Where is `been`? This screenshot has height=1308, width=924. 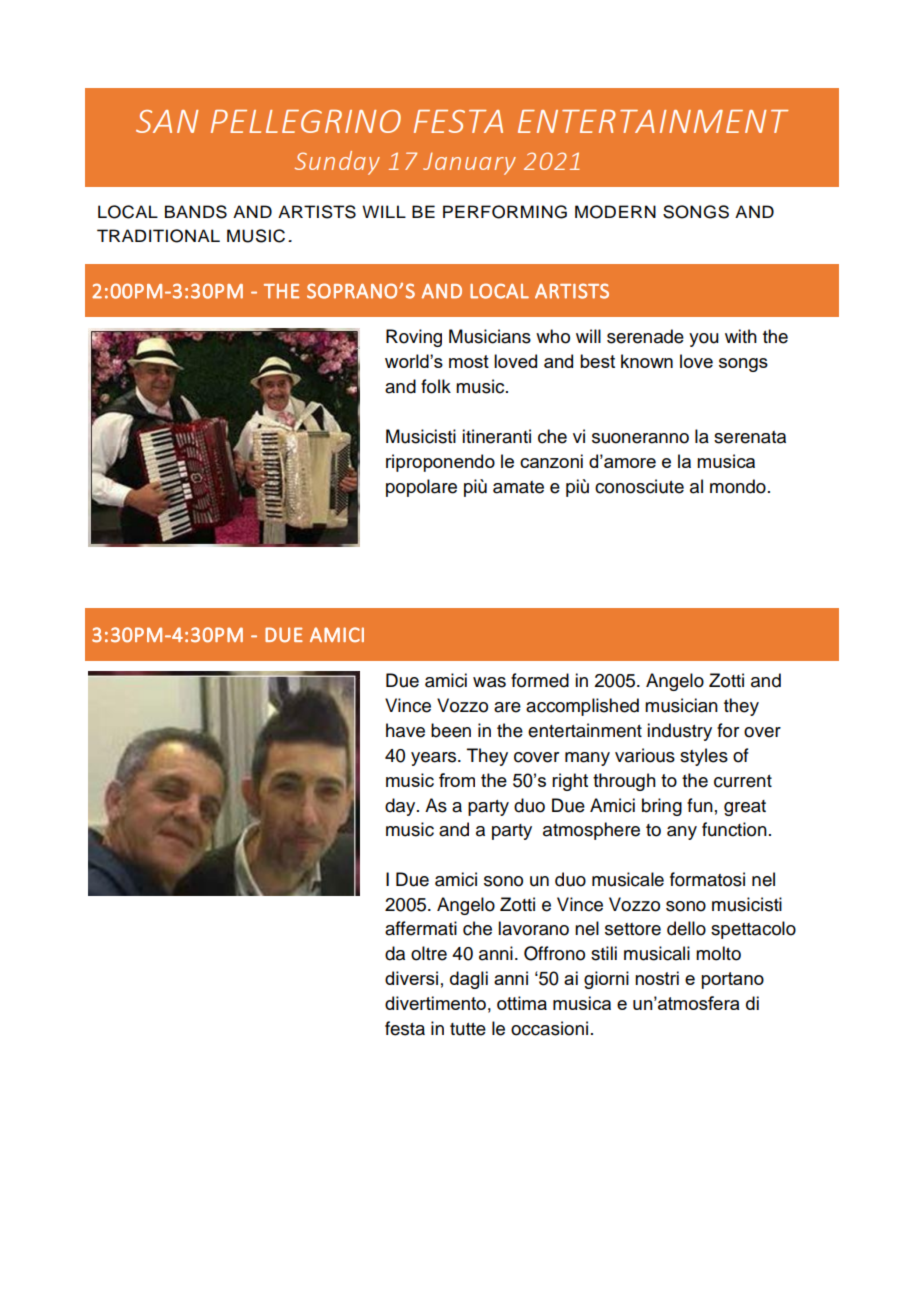
been is located at coordinates (451, 730).
